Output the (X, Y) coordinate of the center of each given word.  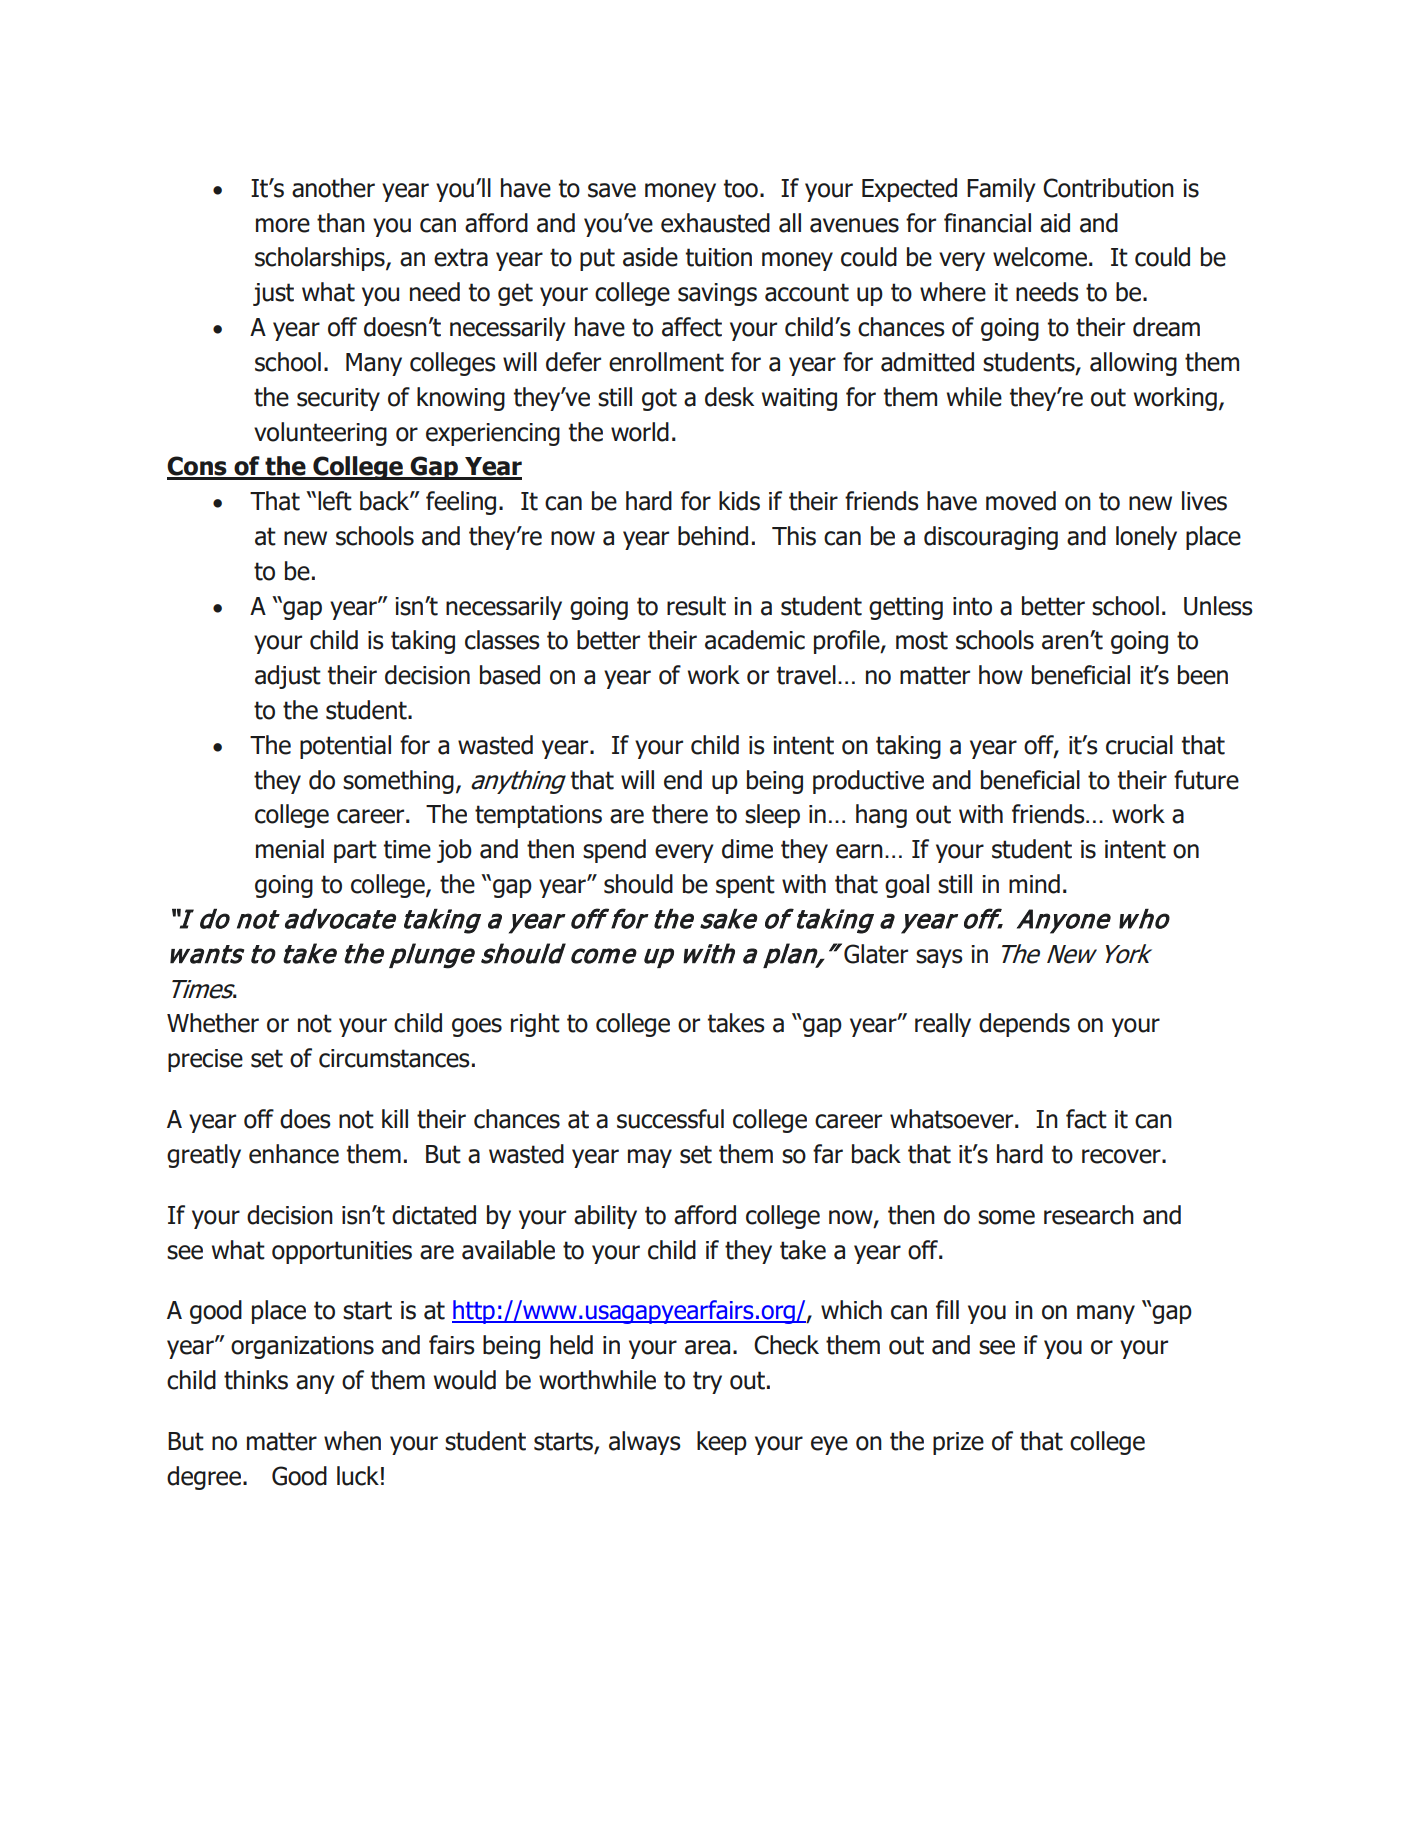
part (355, 851)
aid (1055, 223)
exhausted (715, 223)
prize (958, 1443)
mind (1034, 884)
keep (722, 1443)
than (341, 223)
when (352, 1441)
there (680, 814)
